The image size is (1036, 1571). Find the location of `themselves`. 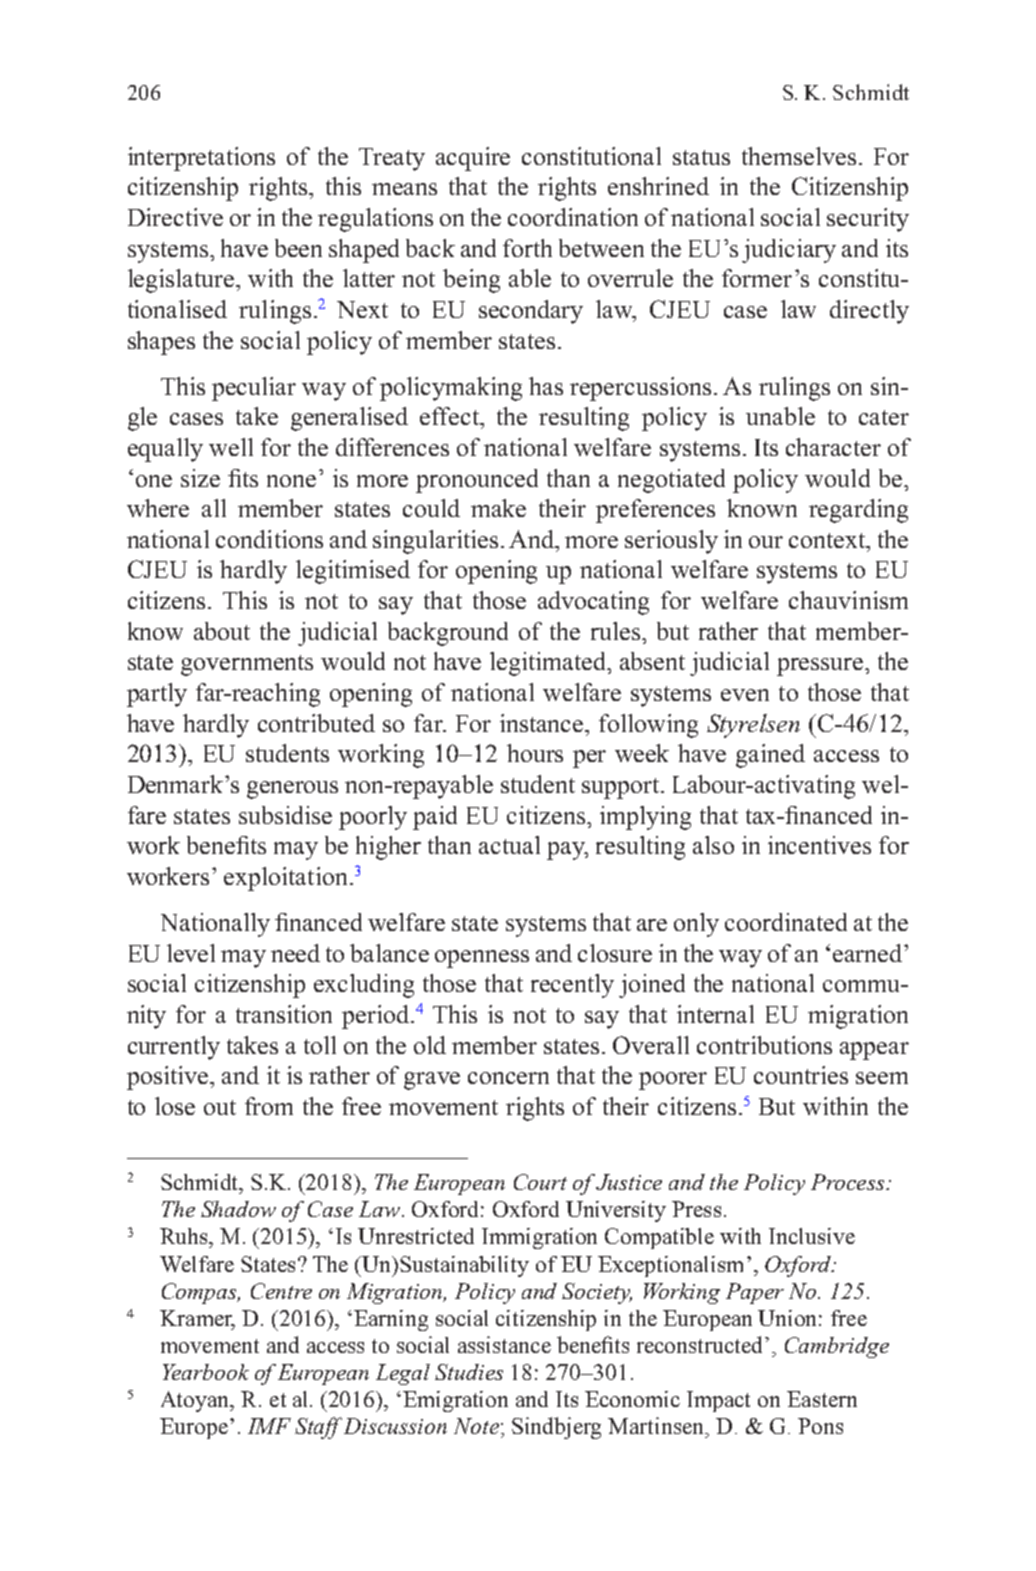

themselves is located at coordinates (799, 156).
